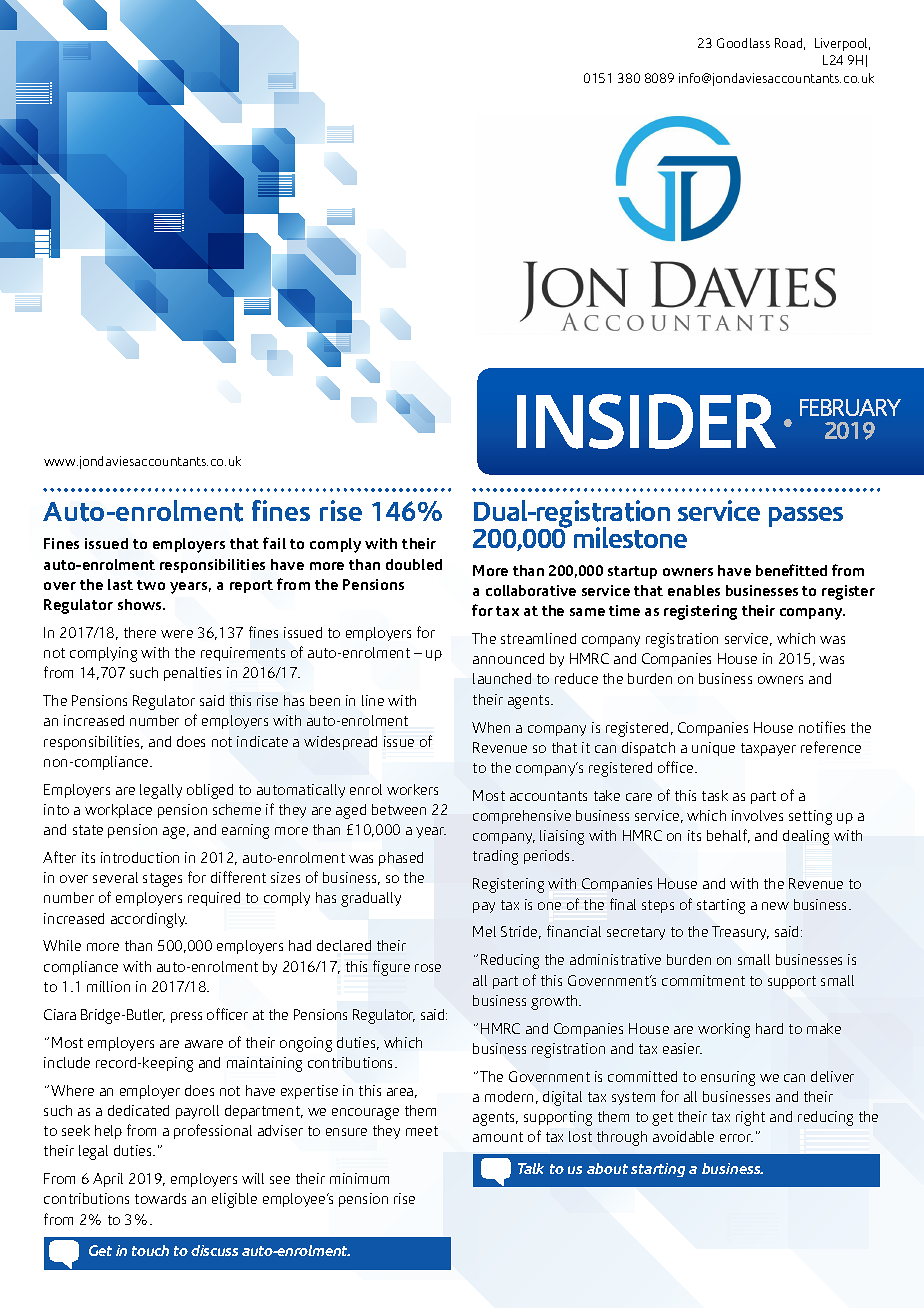  Describe the element at coordinates (694, 590) in the image. I see `enables` at that location.
